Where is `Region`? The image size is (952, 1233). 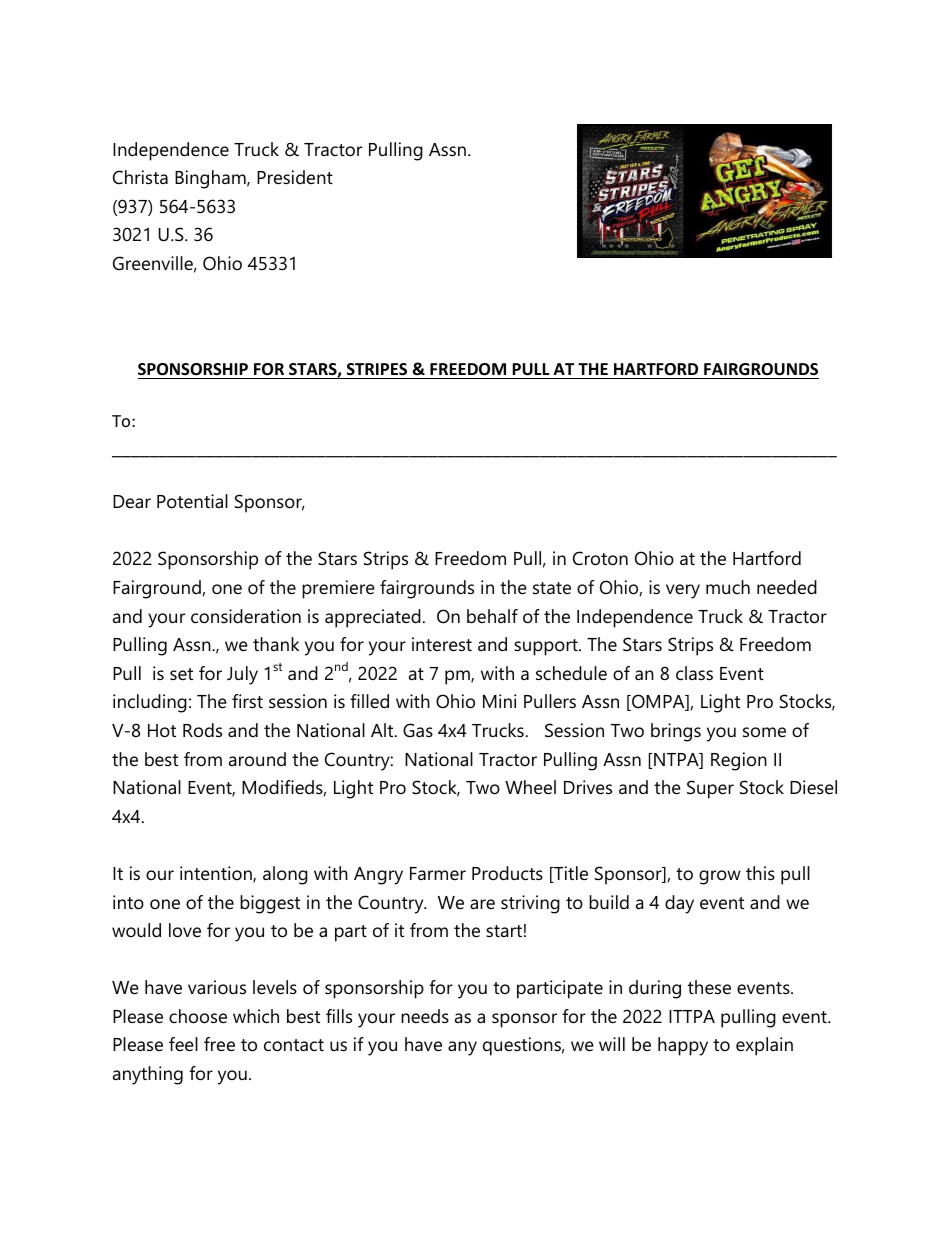
Region is located at coordinates (739, 761).
